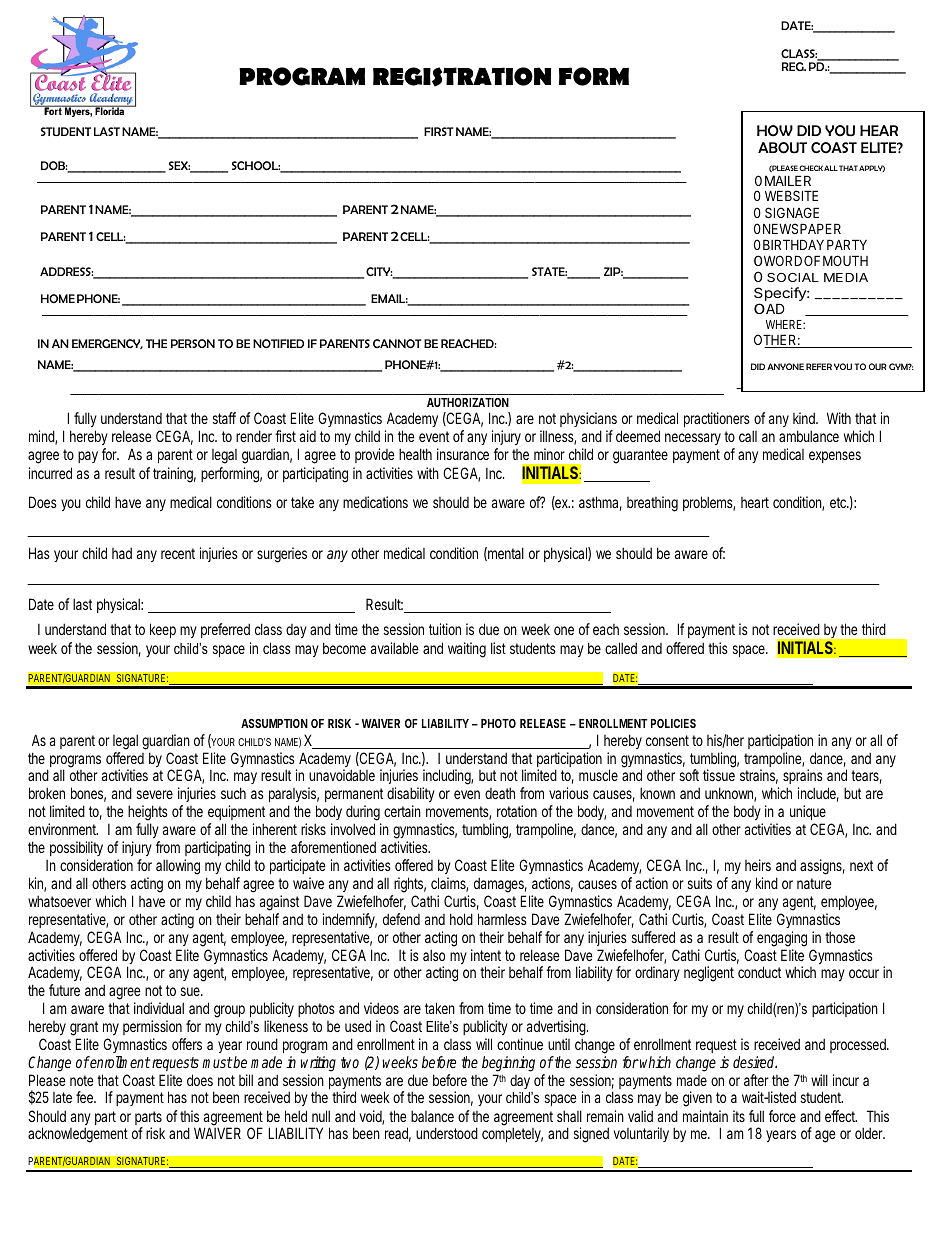  What do you see at coordinates (445, 629) in the document?
I see `tuition` at bounding box center [445, 629].
